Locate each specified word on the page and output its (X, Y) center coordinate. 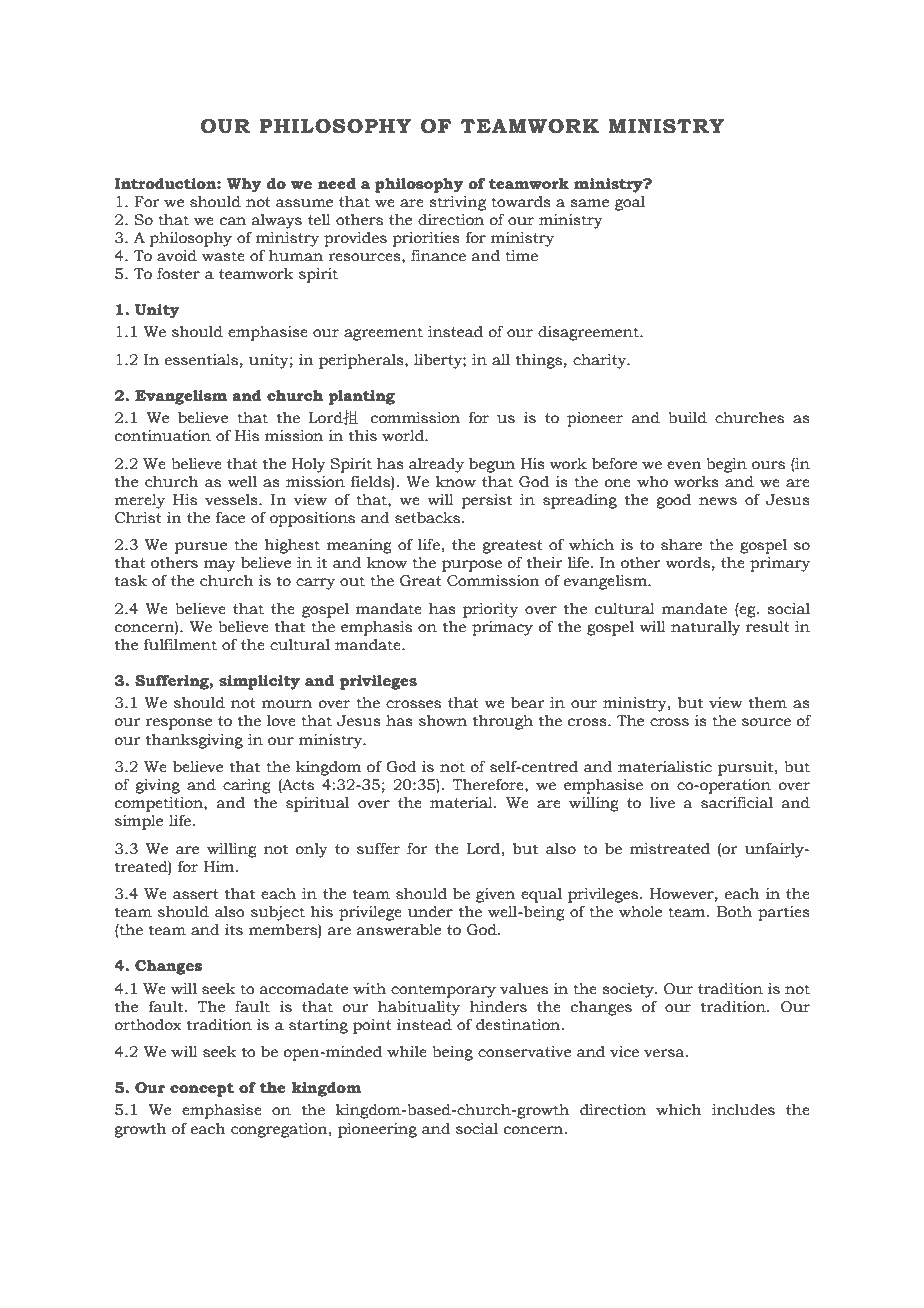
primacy (502, 628)
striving (457, 203)
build (687, 418)
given (495, 895)
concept (202, 1090)
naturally (706, 628)
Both (734, 912)
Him (220, 866)
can (233, 221)
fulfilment (180, 645)
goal (630, 203)
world (404, 436)
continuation (163, 436)
